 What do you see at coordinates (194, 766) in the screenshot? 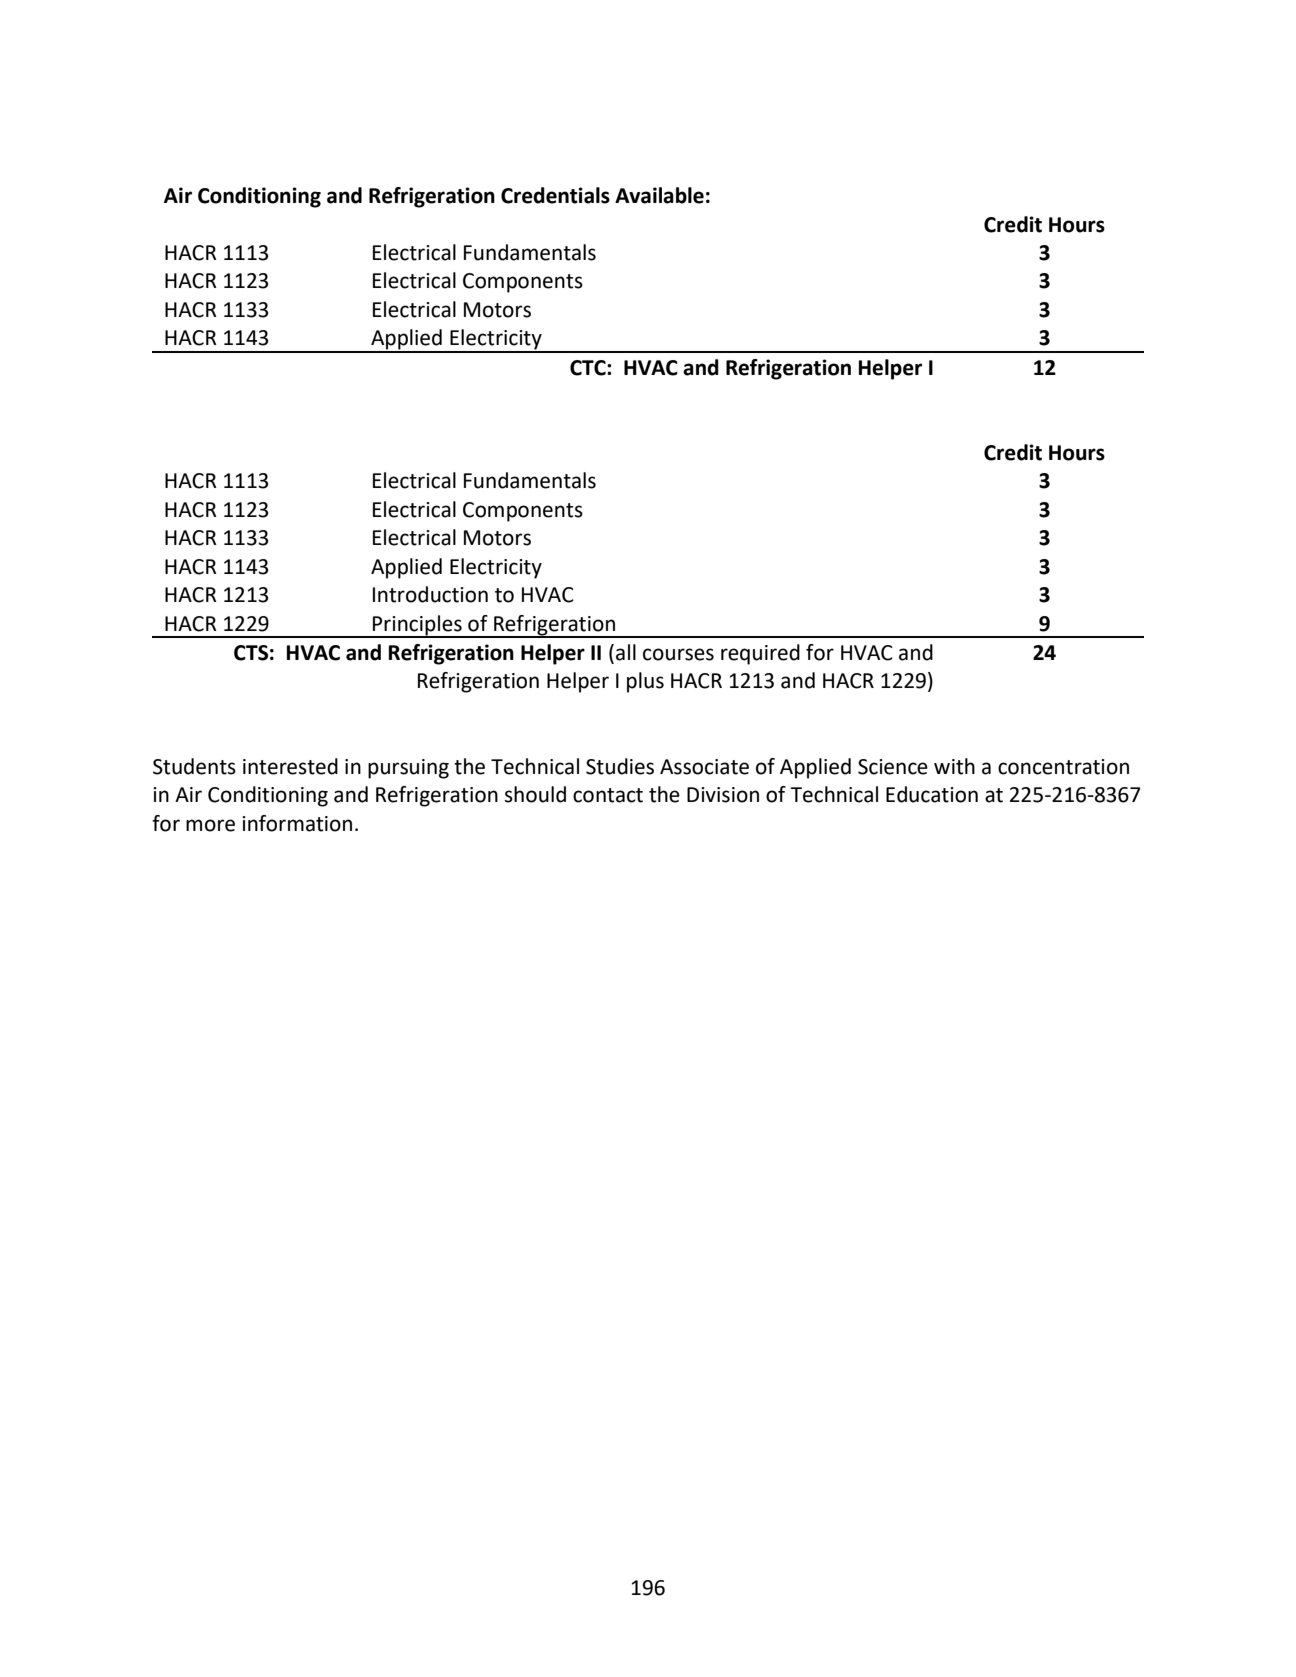
I see `Students` at bounding box center [194, 766].
